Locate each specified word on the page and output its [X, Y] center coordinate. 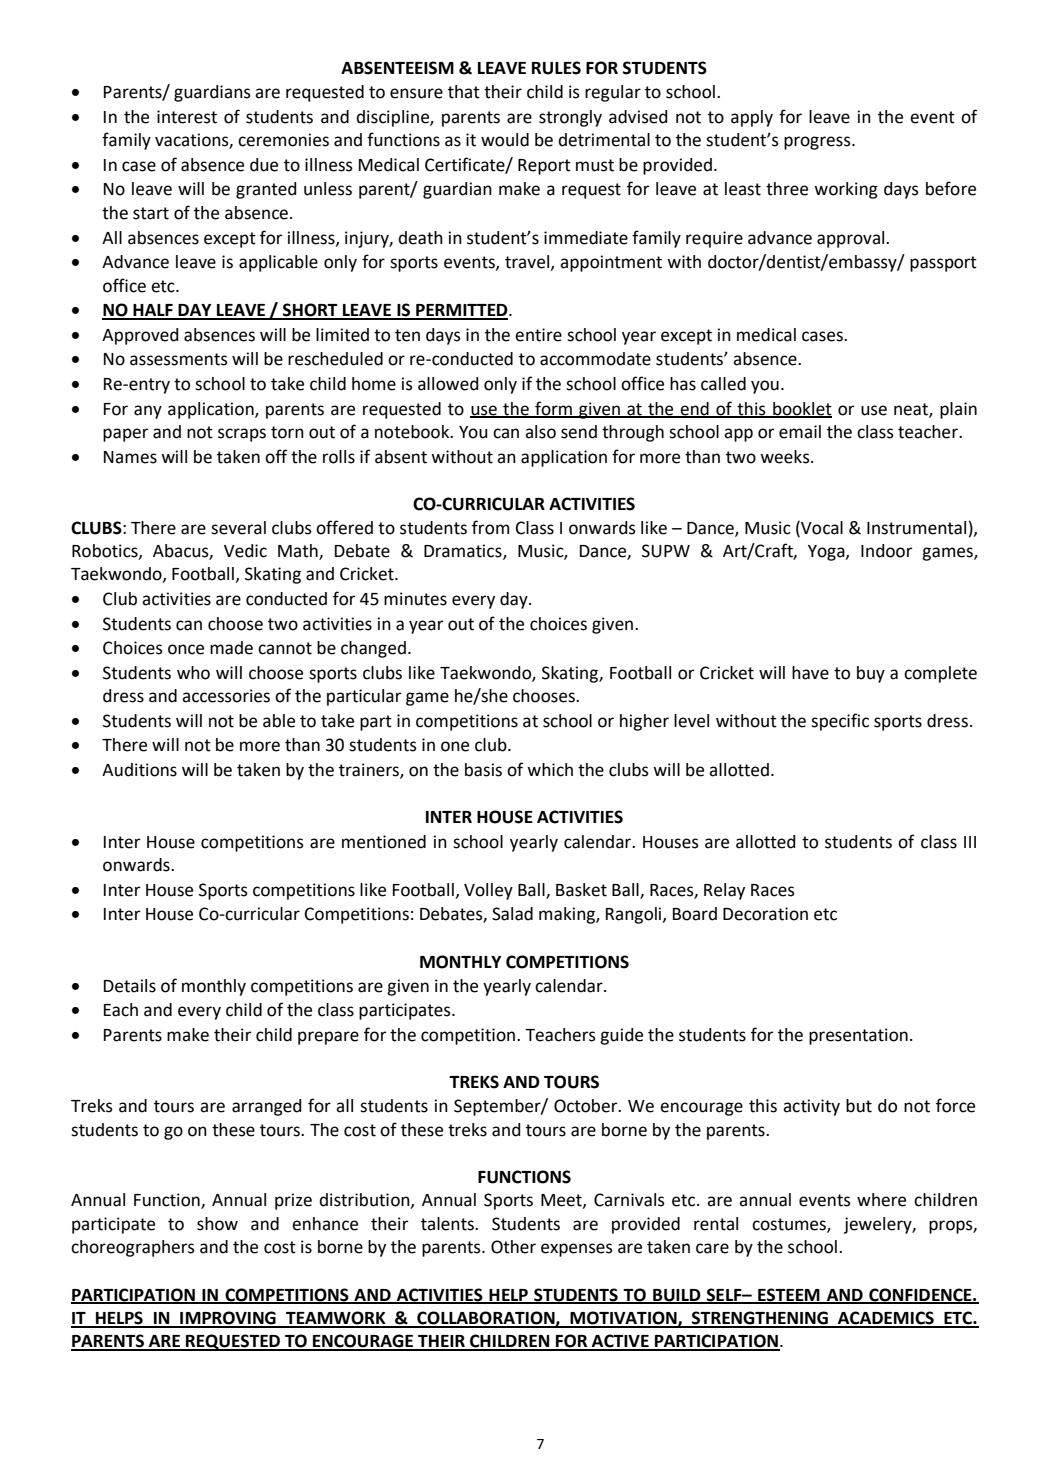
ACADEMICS [886, 1319]
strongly [570, 118]
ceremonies [283, 140]
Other [513, 1247]
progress [818, 143]
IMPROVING [228, 1319]
